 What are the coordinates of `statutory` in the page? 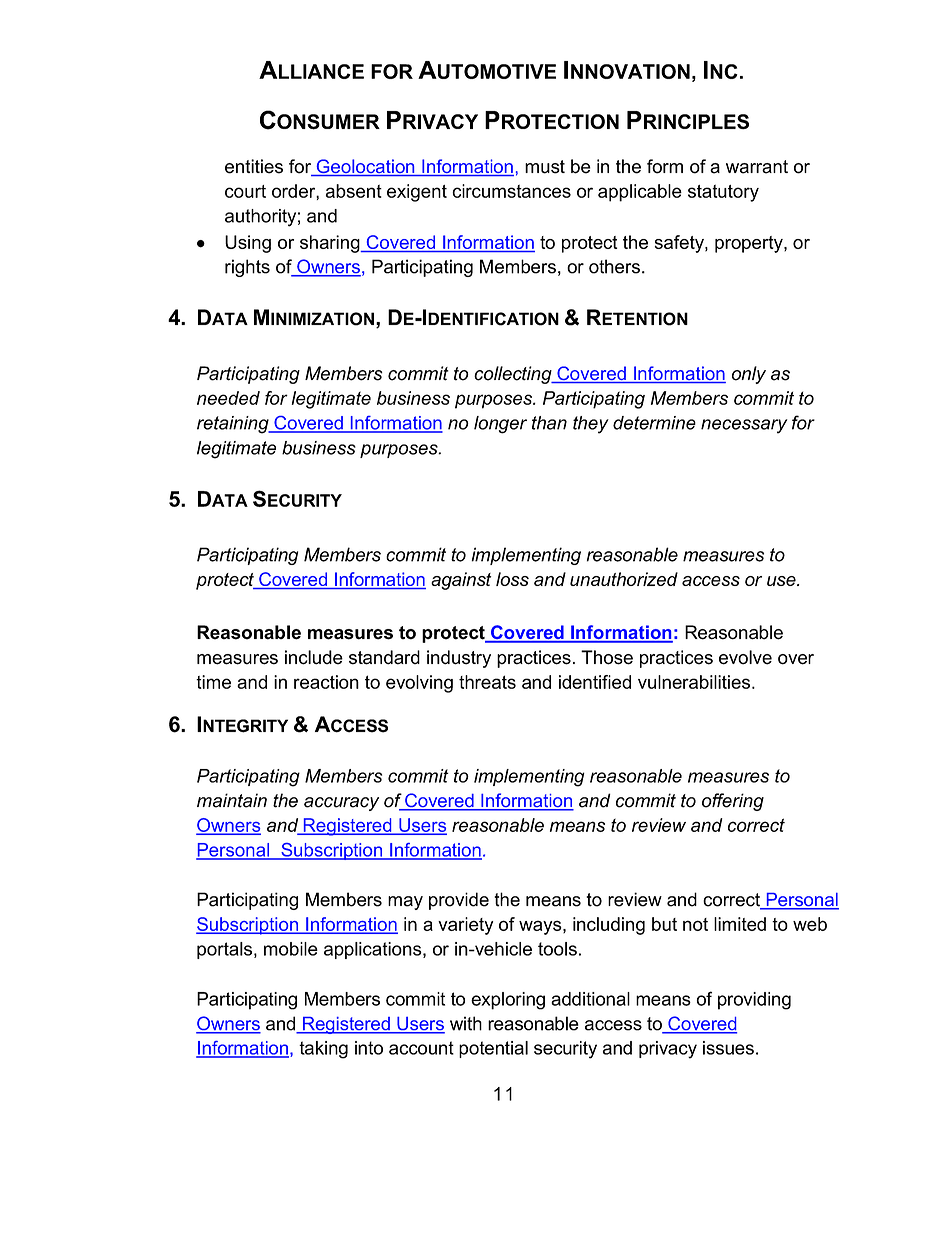 It's located at (723, 193).
